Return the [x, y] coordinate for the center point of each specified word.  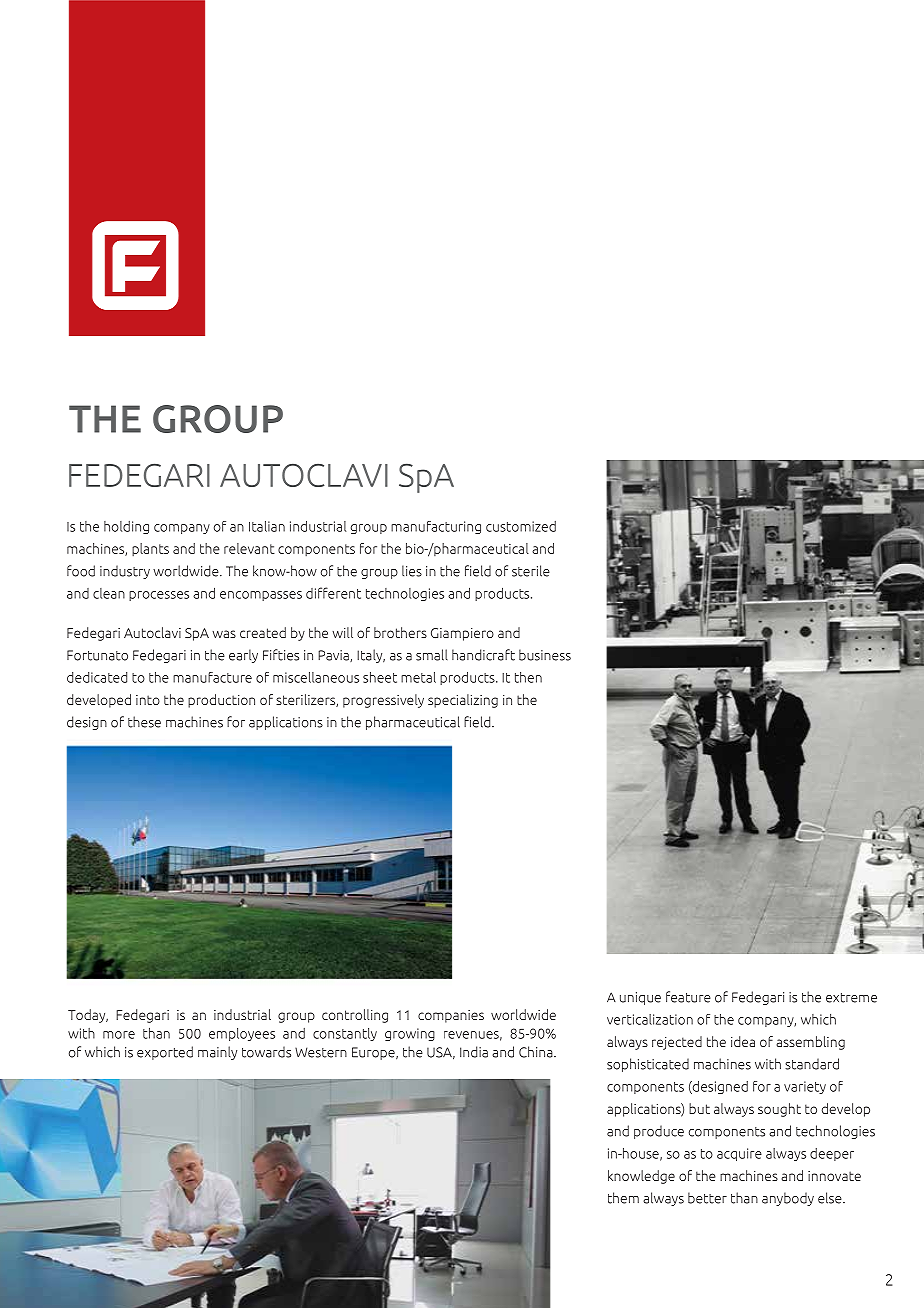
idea [743, 1041]
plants [150, 549]
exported [165, 1053]
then [528, 677]
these [144, 722]
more [119, 1035]
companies [451, 1016]
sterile [531, 571]
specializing [463, 701]
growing [410, 1034]
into [148, 700]
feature [688, 997]
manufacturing [436, 527]
